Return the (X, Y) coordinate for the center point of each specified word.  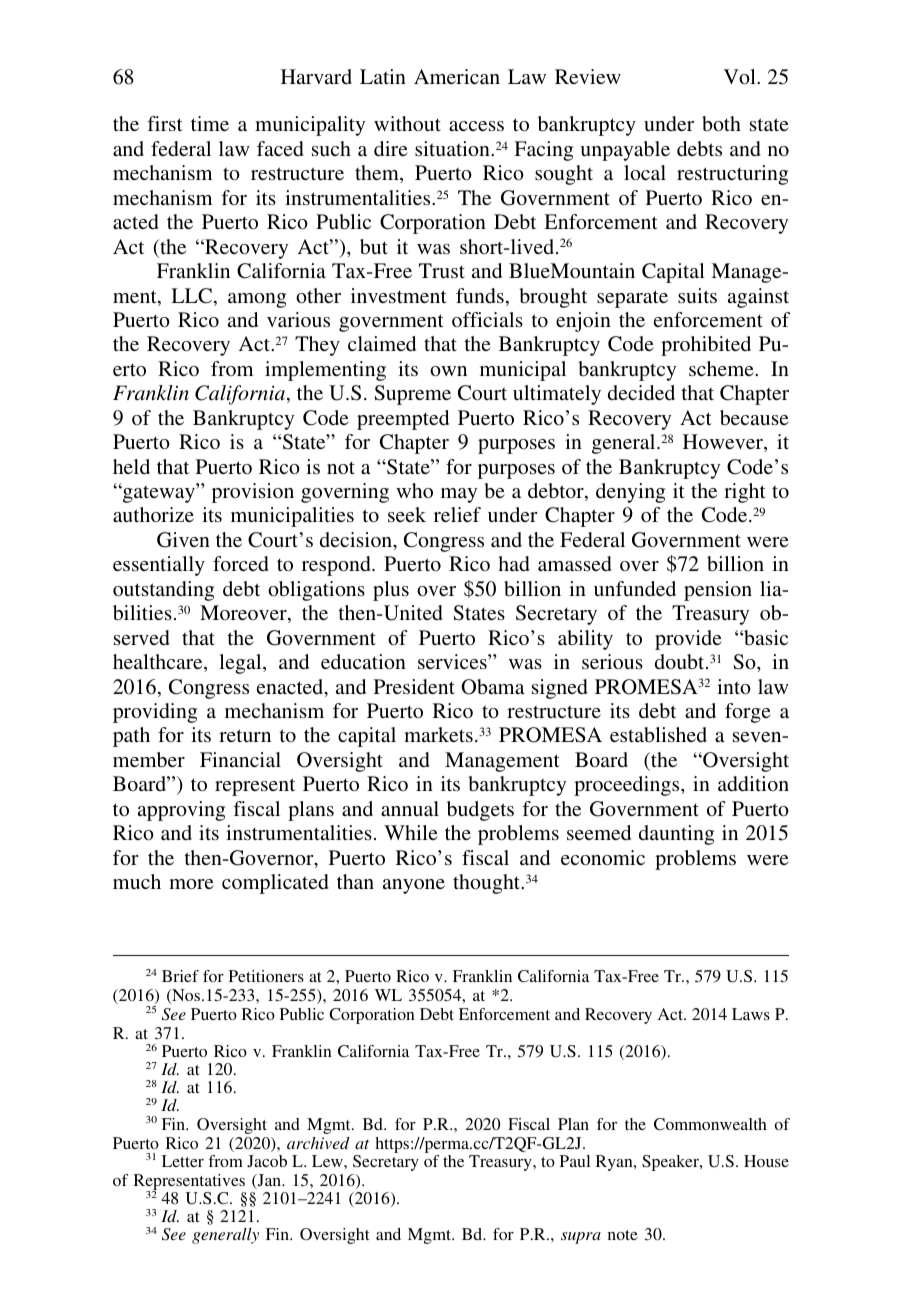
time (210, 123)
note (623, 1235)
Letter (183, 1161)
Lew (328, 1161)
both (721, 123)
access (476, 126)
